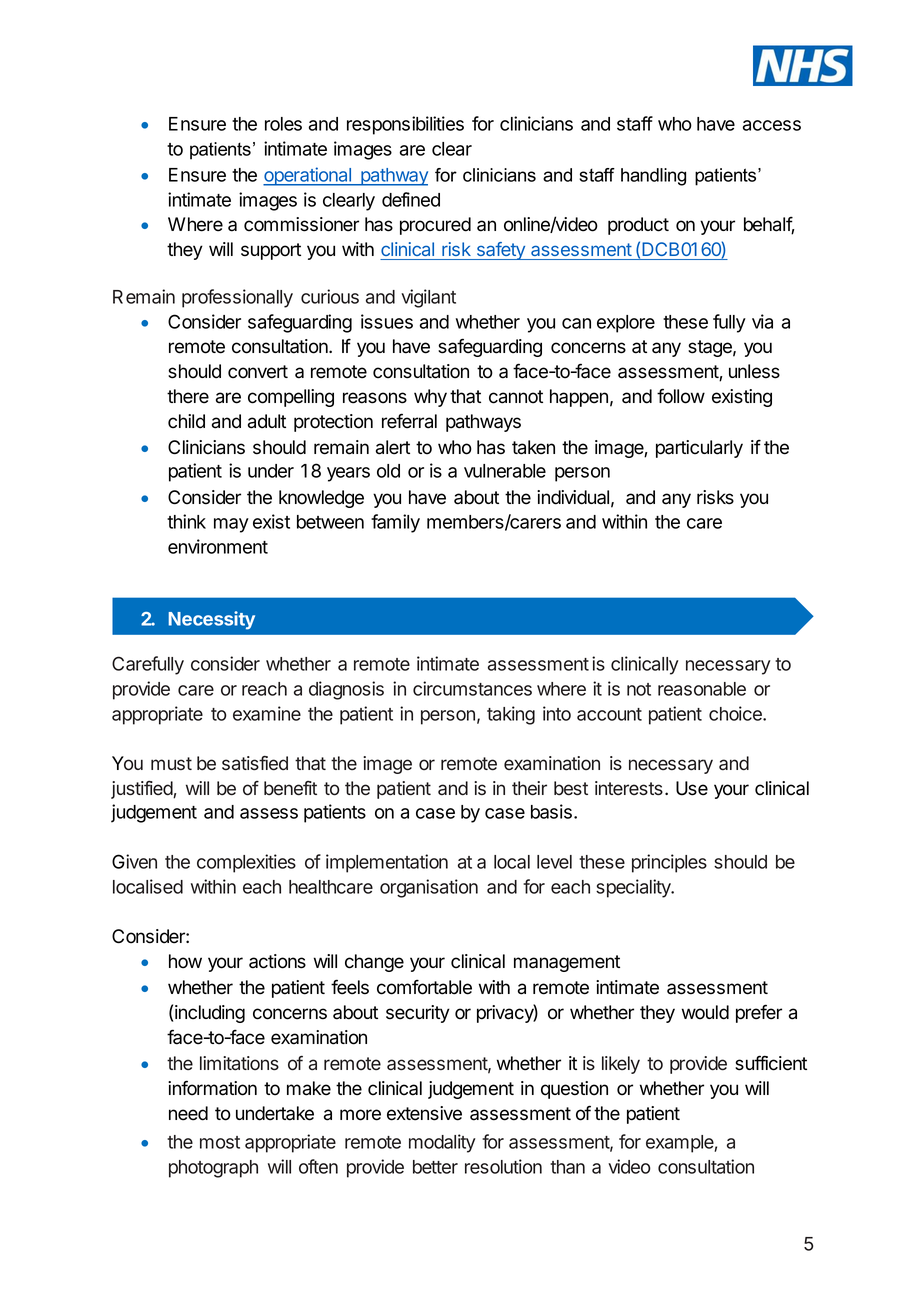 Image resolution: width=924 pixels, height=1308 pixels. Describe the element at coordinates (171, 763) in the screenshot. I see `must` at that location.
